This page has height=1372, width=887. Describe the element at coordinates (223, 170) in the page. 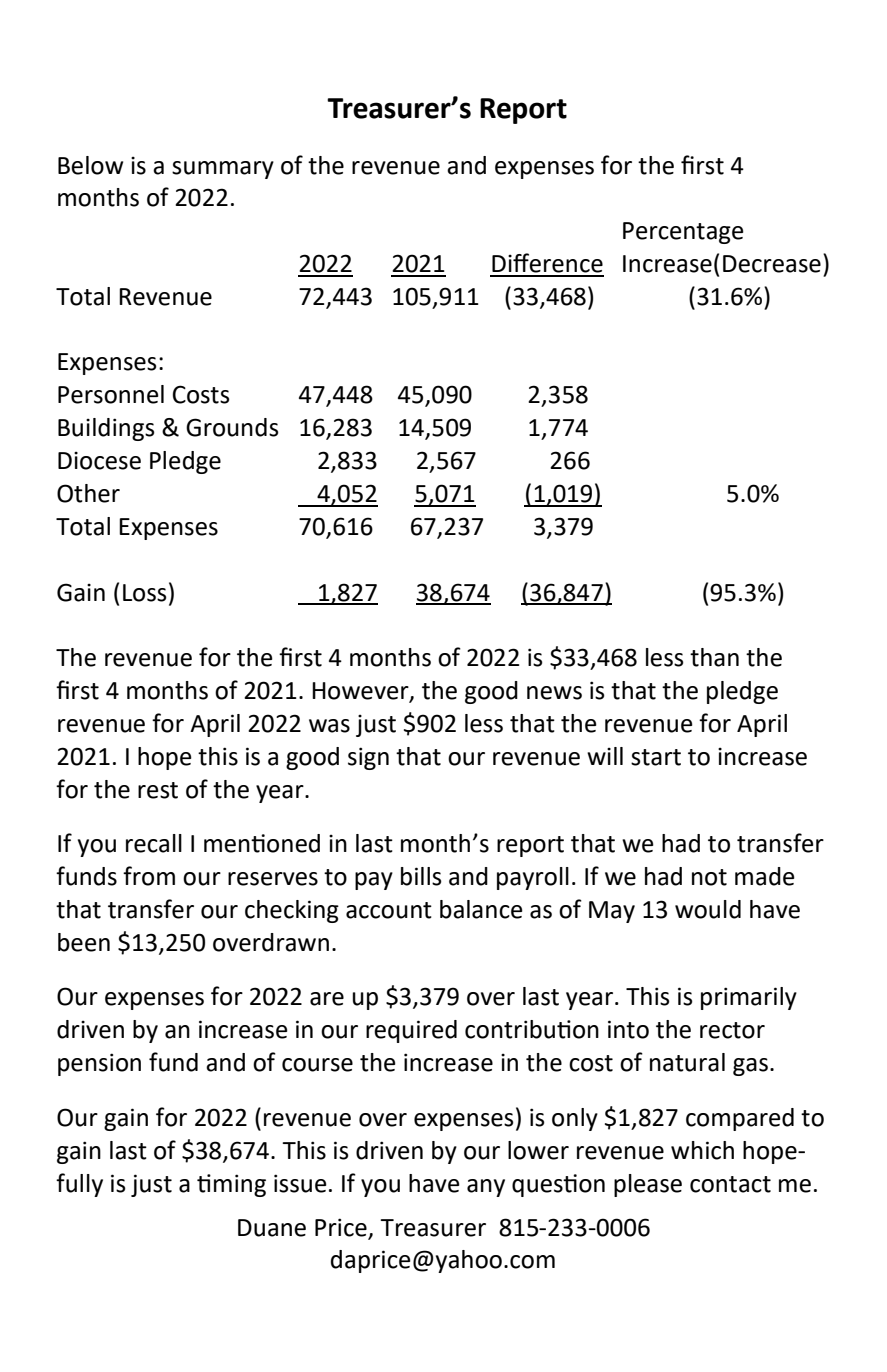

I see `summary` at that location.
